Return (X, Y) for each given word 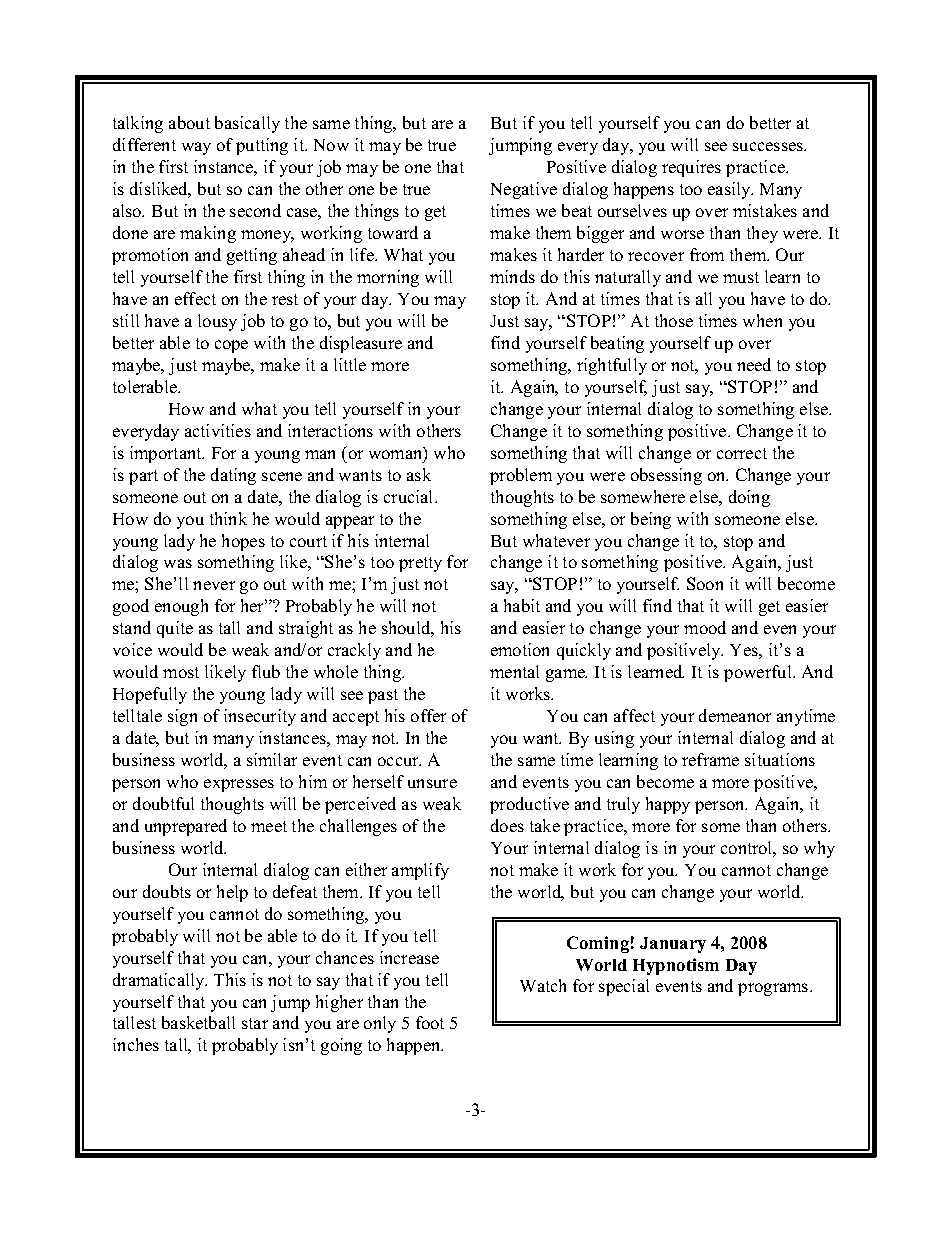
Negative (524, 190)
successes (769, 146)
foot (430, 1022)
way (196, 148)
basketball (198, 1022)
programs (773, 989)
